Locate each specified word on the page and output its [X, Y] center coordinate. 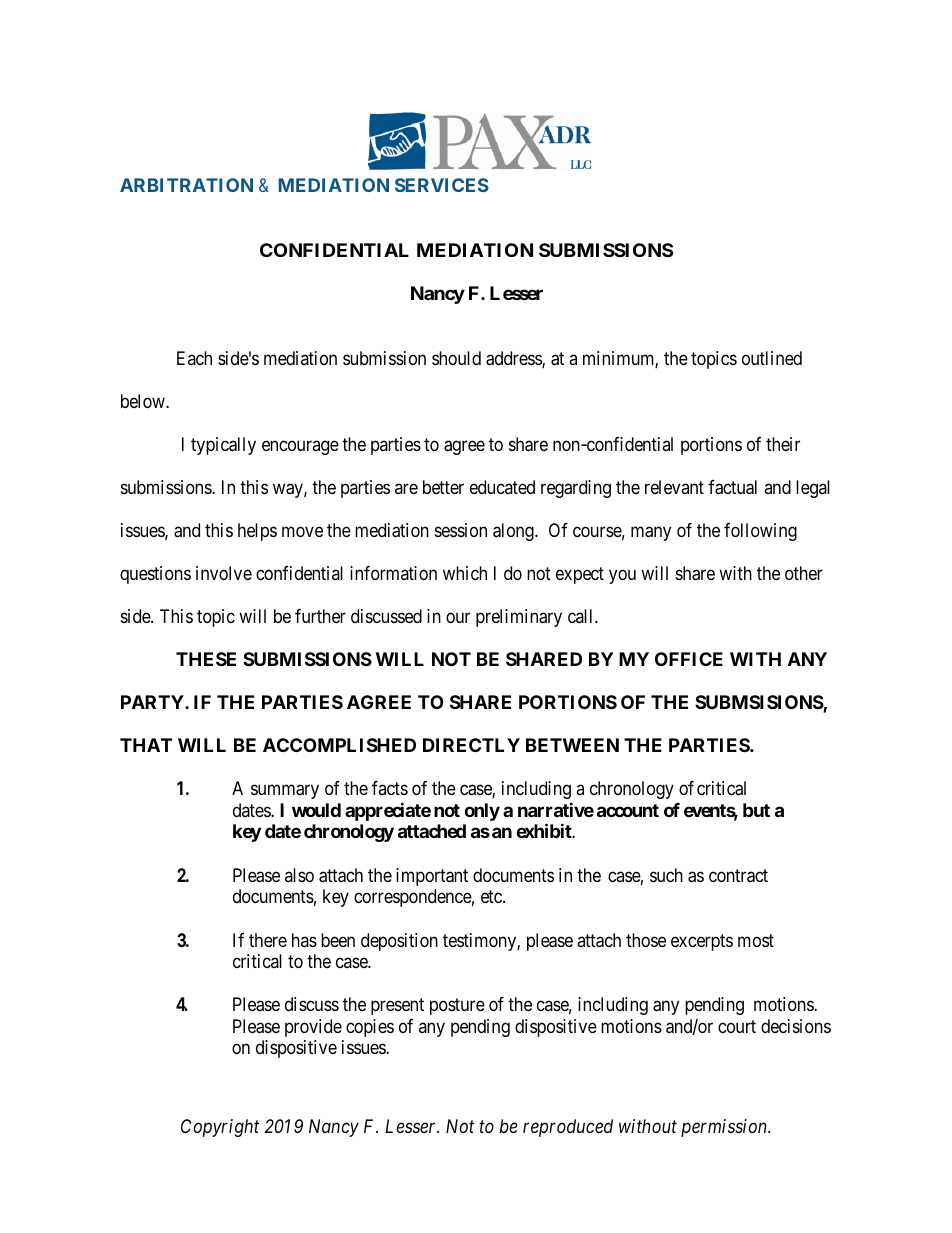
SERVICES [442, 185]
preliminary [519, 618]
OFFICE [689, 659]
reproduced [568, 1128]
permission [725, 1128]
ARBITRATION [186, 185]
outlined [772, 358]
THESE [206, 659]
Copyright [220, 1128]
